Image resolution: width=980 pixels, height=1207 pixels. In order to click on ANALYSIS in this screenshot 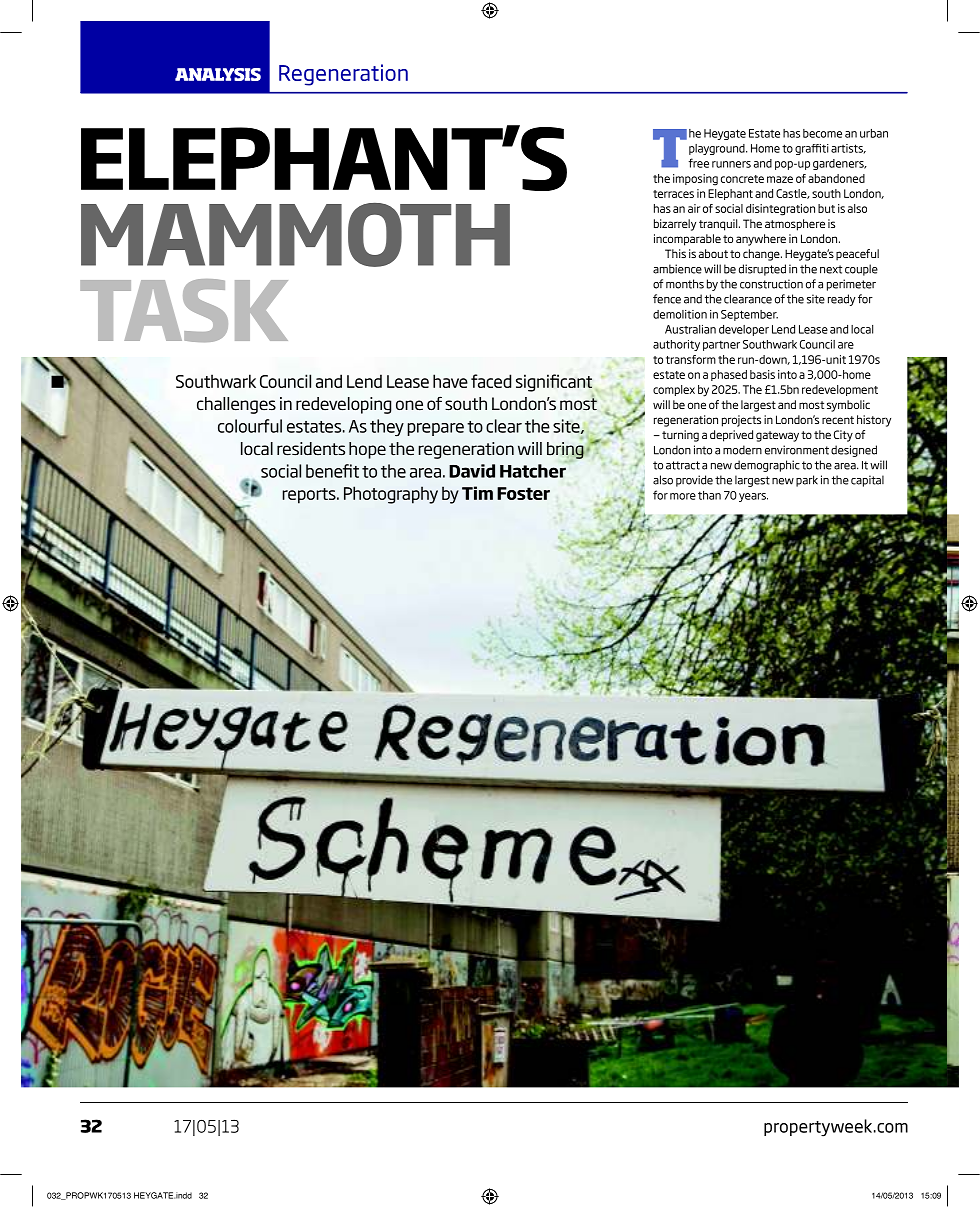, I will do `click(218, 74)`.
